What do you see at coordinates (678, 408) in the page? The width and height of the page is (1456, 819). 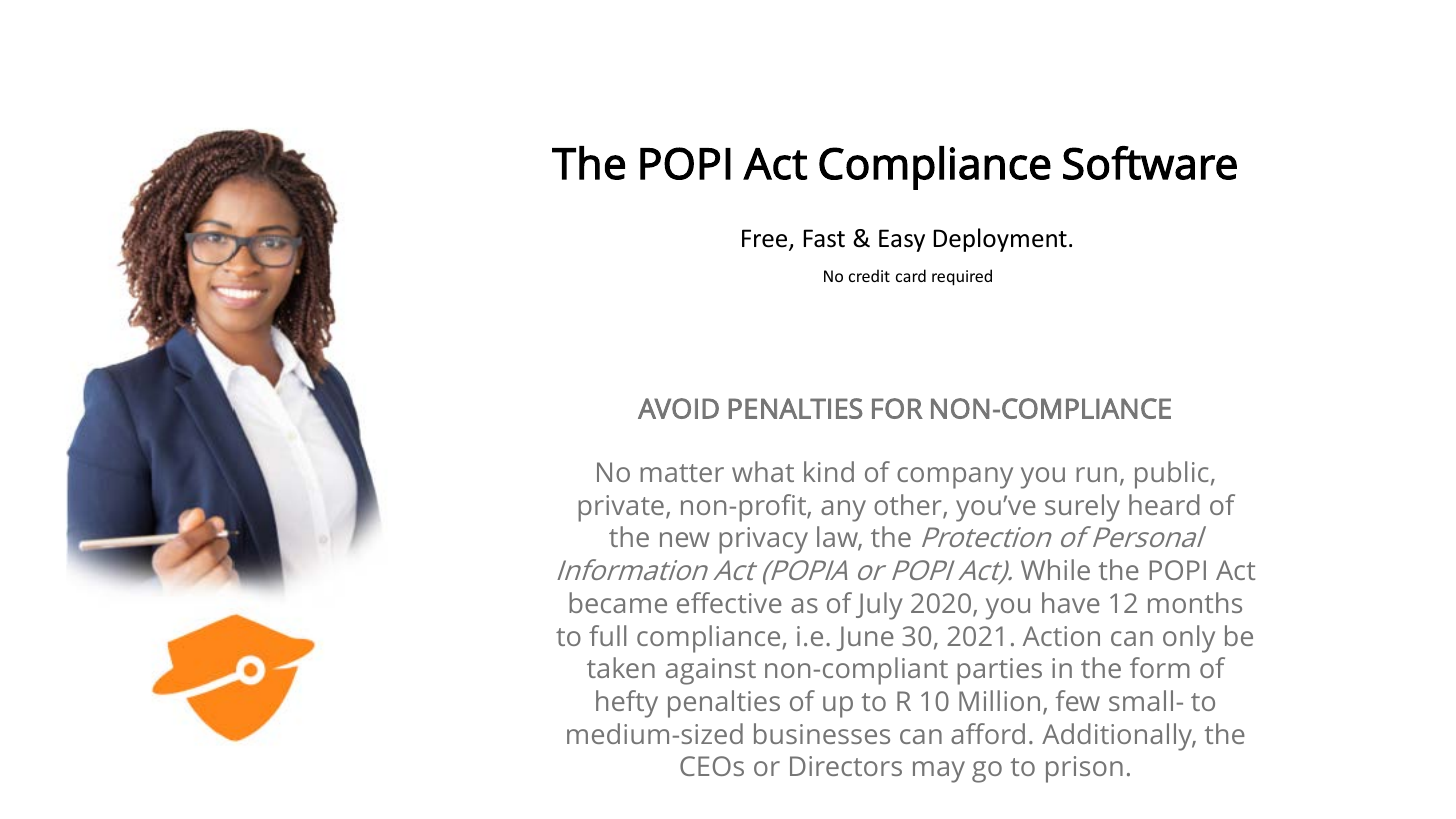 I see `AVOID` at bounding box center [678, 408].
